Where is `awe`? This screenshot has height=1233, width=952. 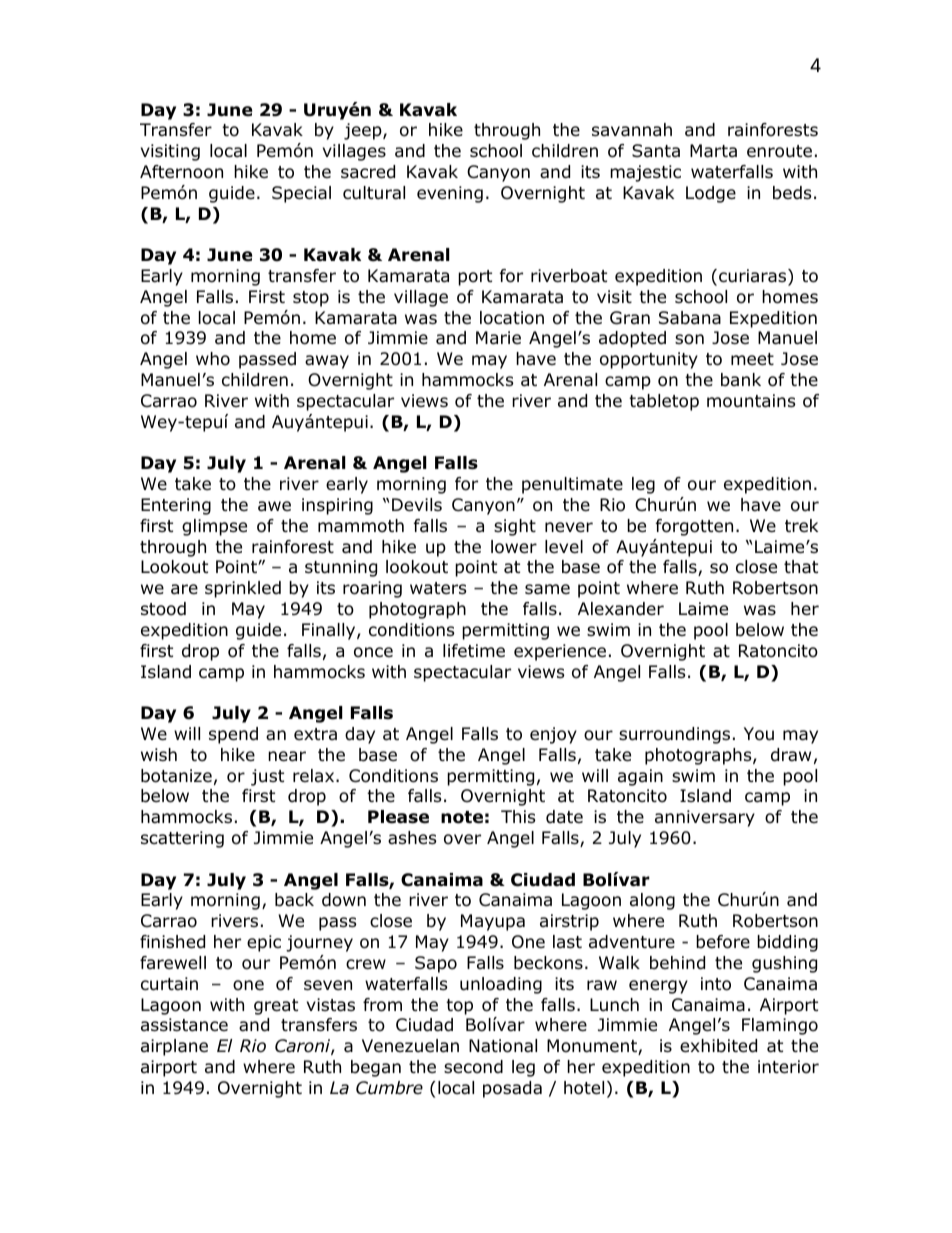 awe is located at coordinates (274, 506).
